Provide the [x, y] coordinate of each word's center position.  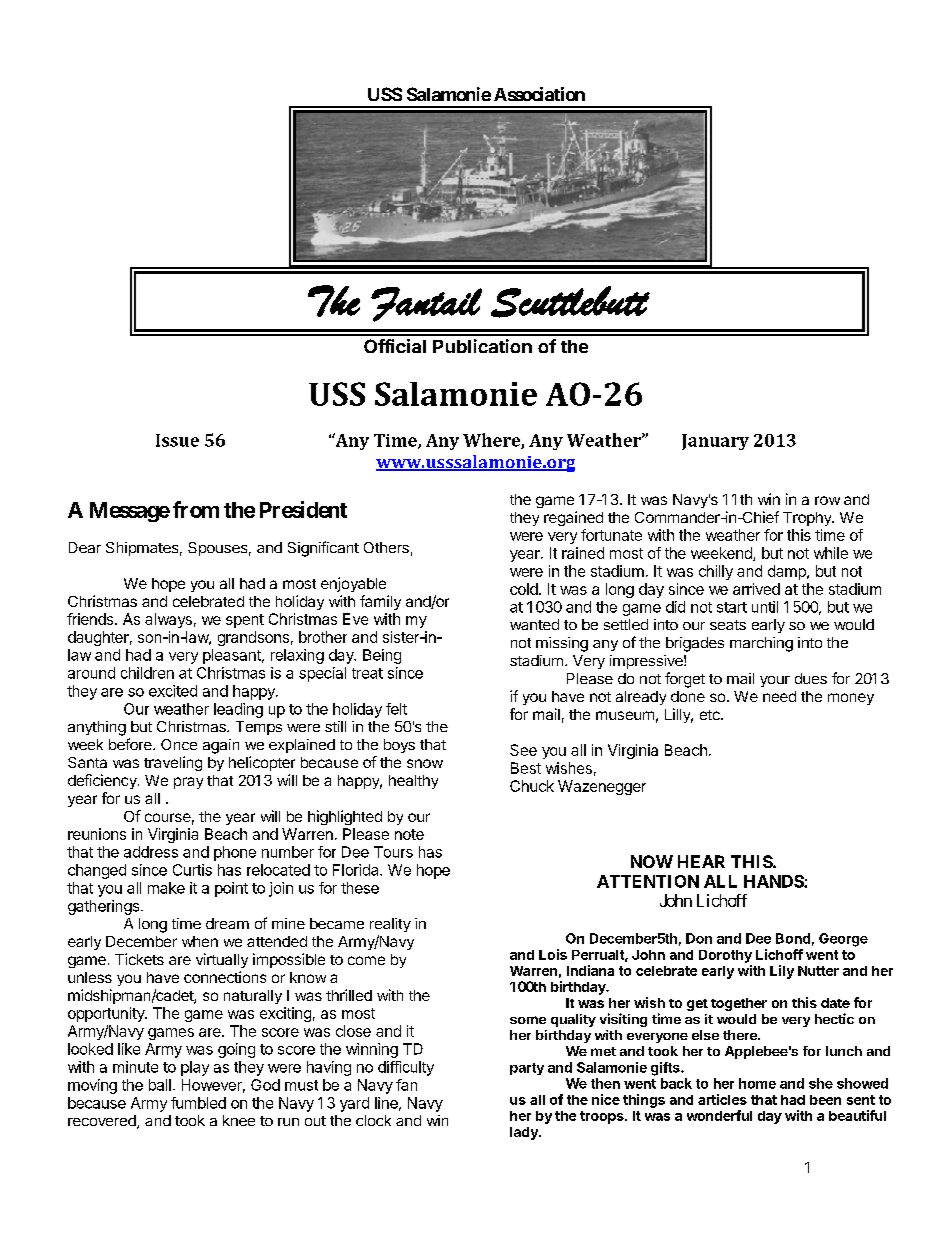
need [779, 696]
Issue [177, 440]
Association [539, 94]
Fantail [426, 304]
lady [525, 1133]
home [757, 1083]
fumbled [198, 1103]
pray [188, 783]
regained [573, 518]
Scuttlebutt [570, 302]
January [715, 442]
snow [425, 763]
